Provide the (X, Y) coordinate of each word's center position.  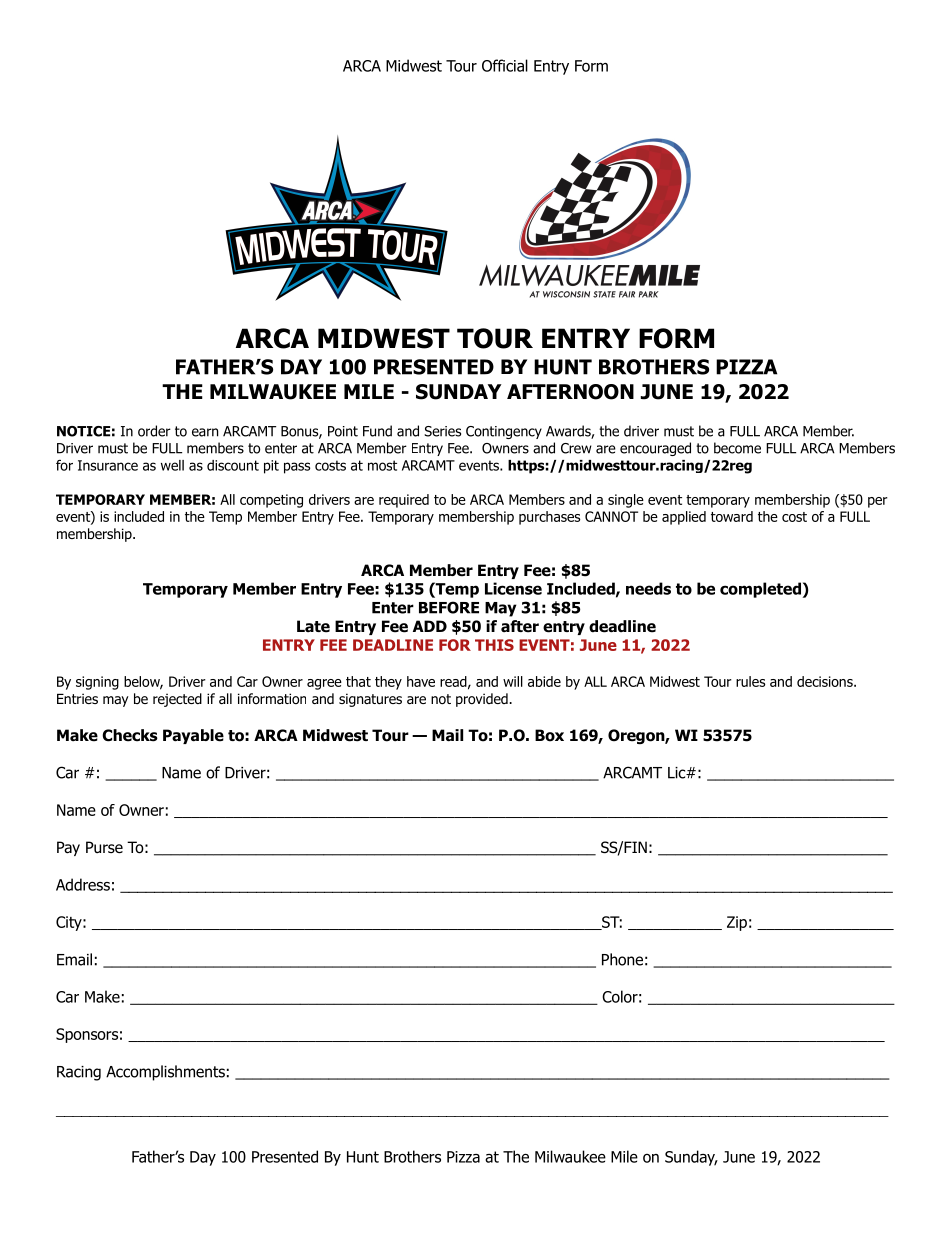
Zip (737, 923)
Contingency (504, 432)
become (737, 448)
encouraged (655, 449)
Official (505, 65)
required (404, 501)
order (154, 431)
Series (442, 431)
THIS (494, 645)
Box (549, 735)
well (172, 465)
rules (750, 681)
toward (732, 516)
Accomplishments (165, 1073)
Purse (104, 847)
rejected (177, 700)
